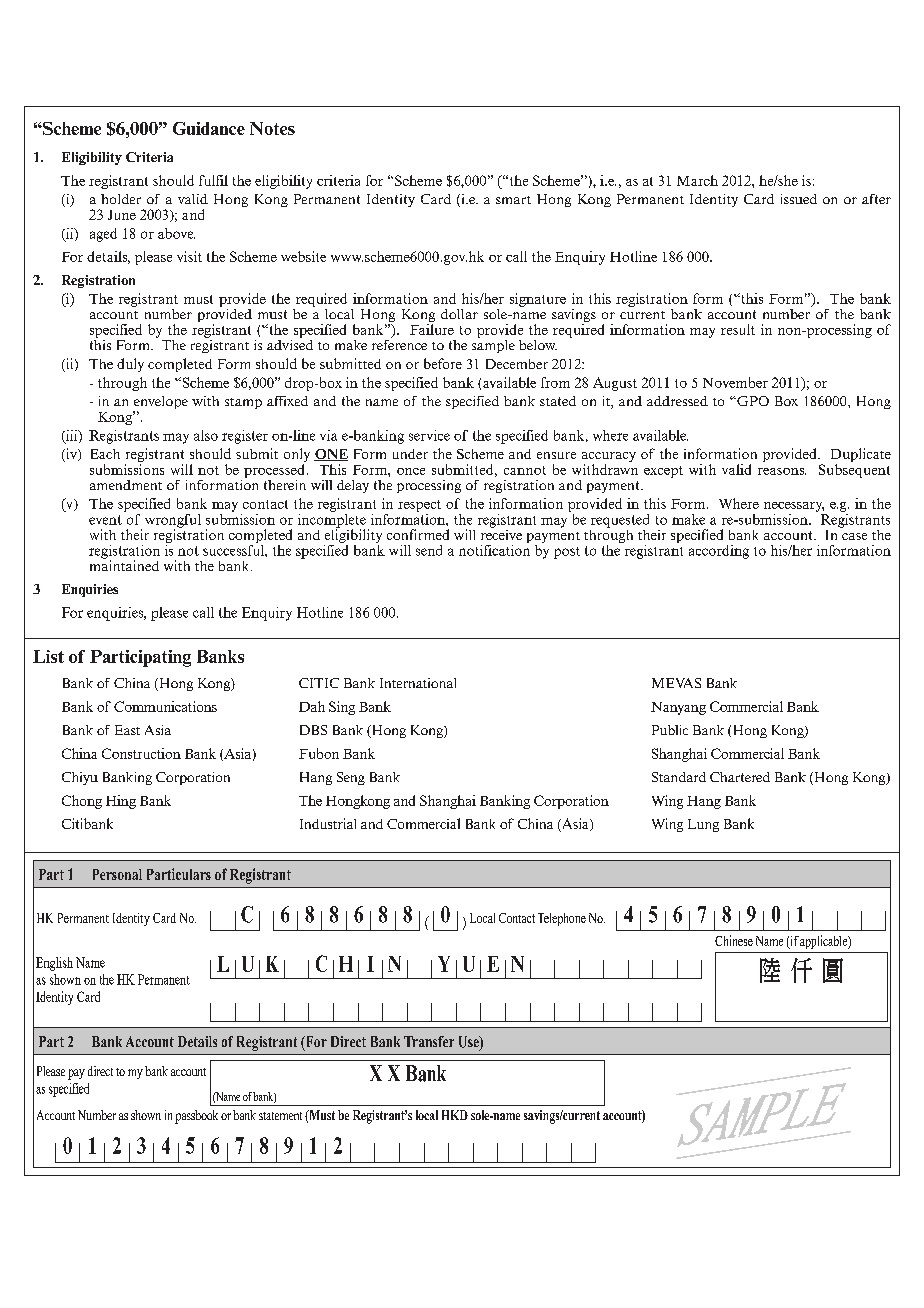  Describe the element at coordinates (196, 1117) in the screenshot. I see `passbook` at that location.
